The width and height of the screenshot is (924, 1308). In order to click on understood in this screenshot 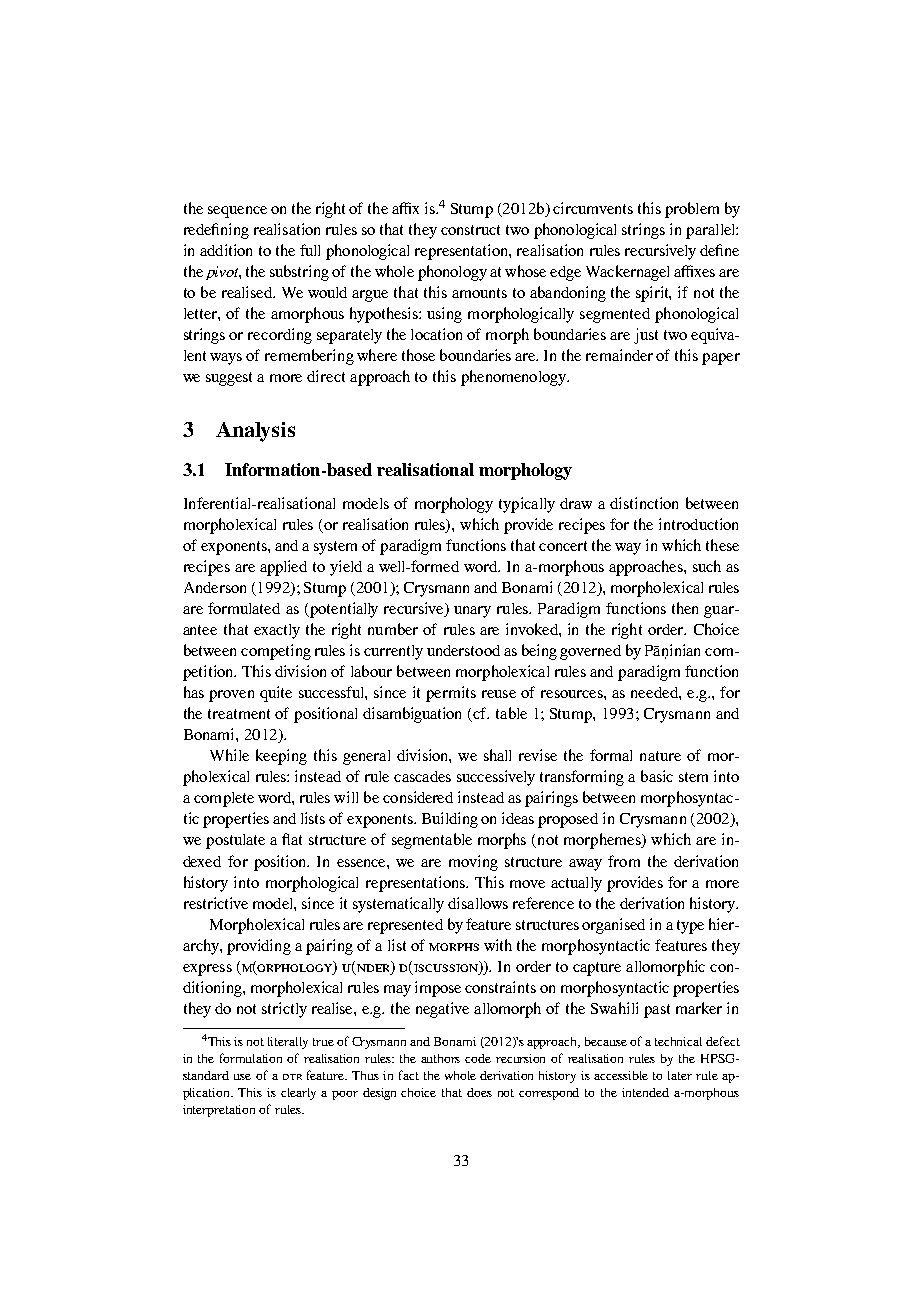, I will do `click(463, 650)`.
